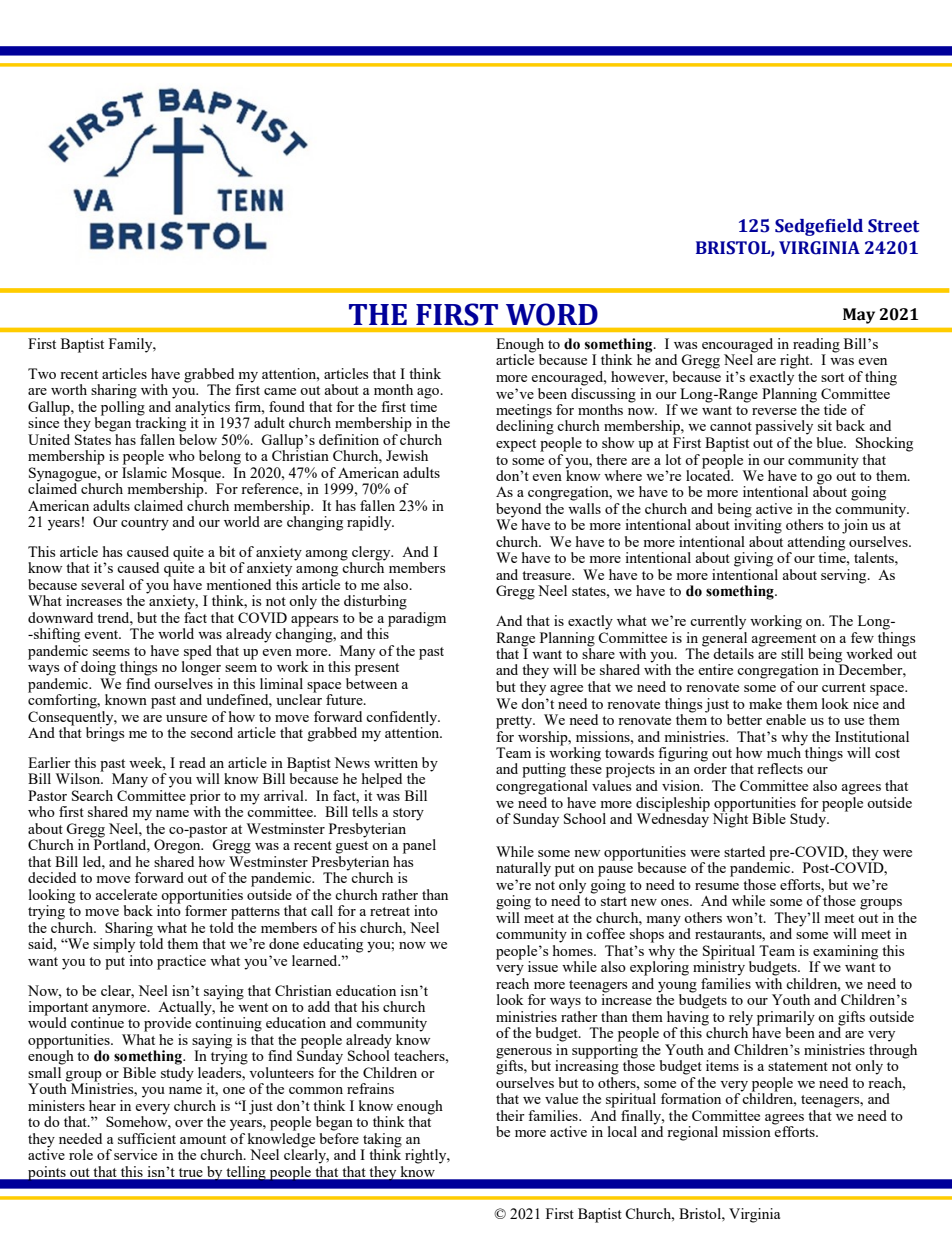 Image resolution: width=952 pixels, height=1233 pixels. Describe the element at coordinates (390, 911) in the screenshot. I see `retreat` at that location.
